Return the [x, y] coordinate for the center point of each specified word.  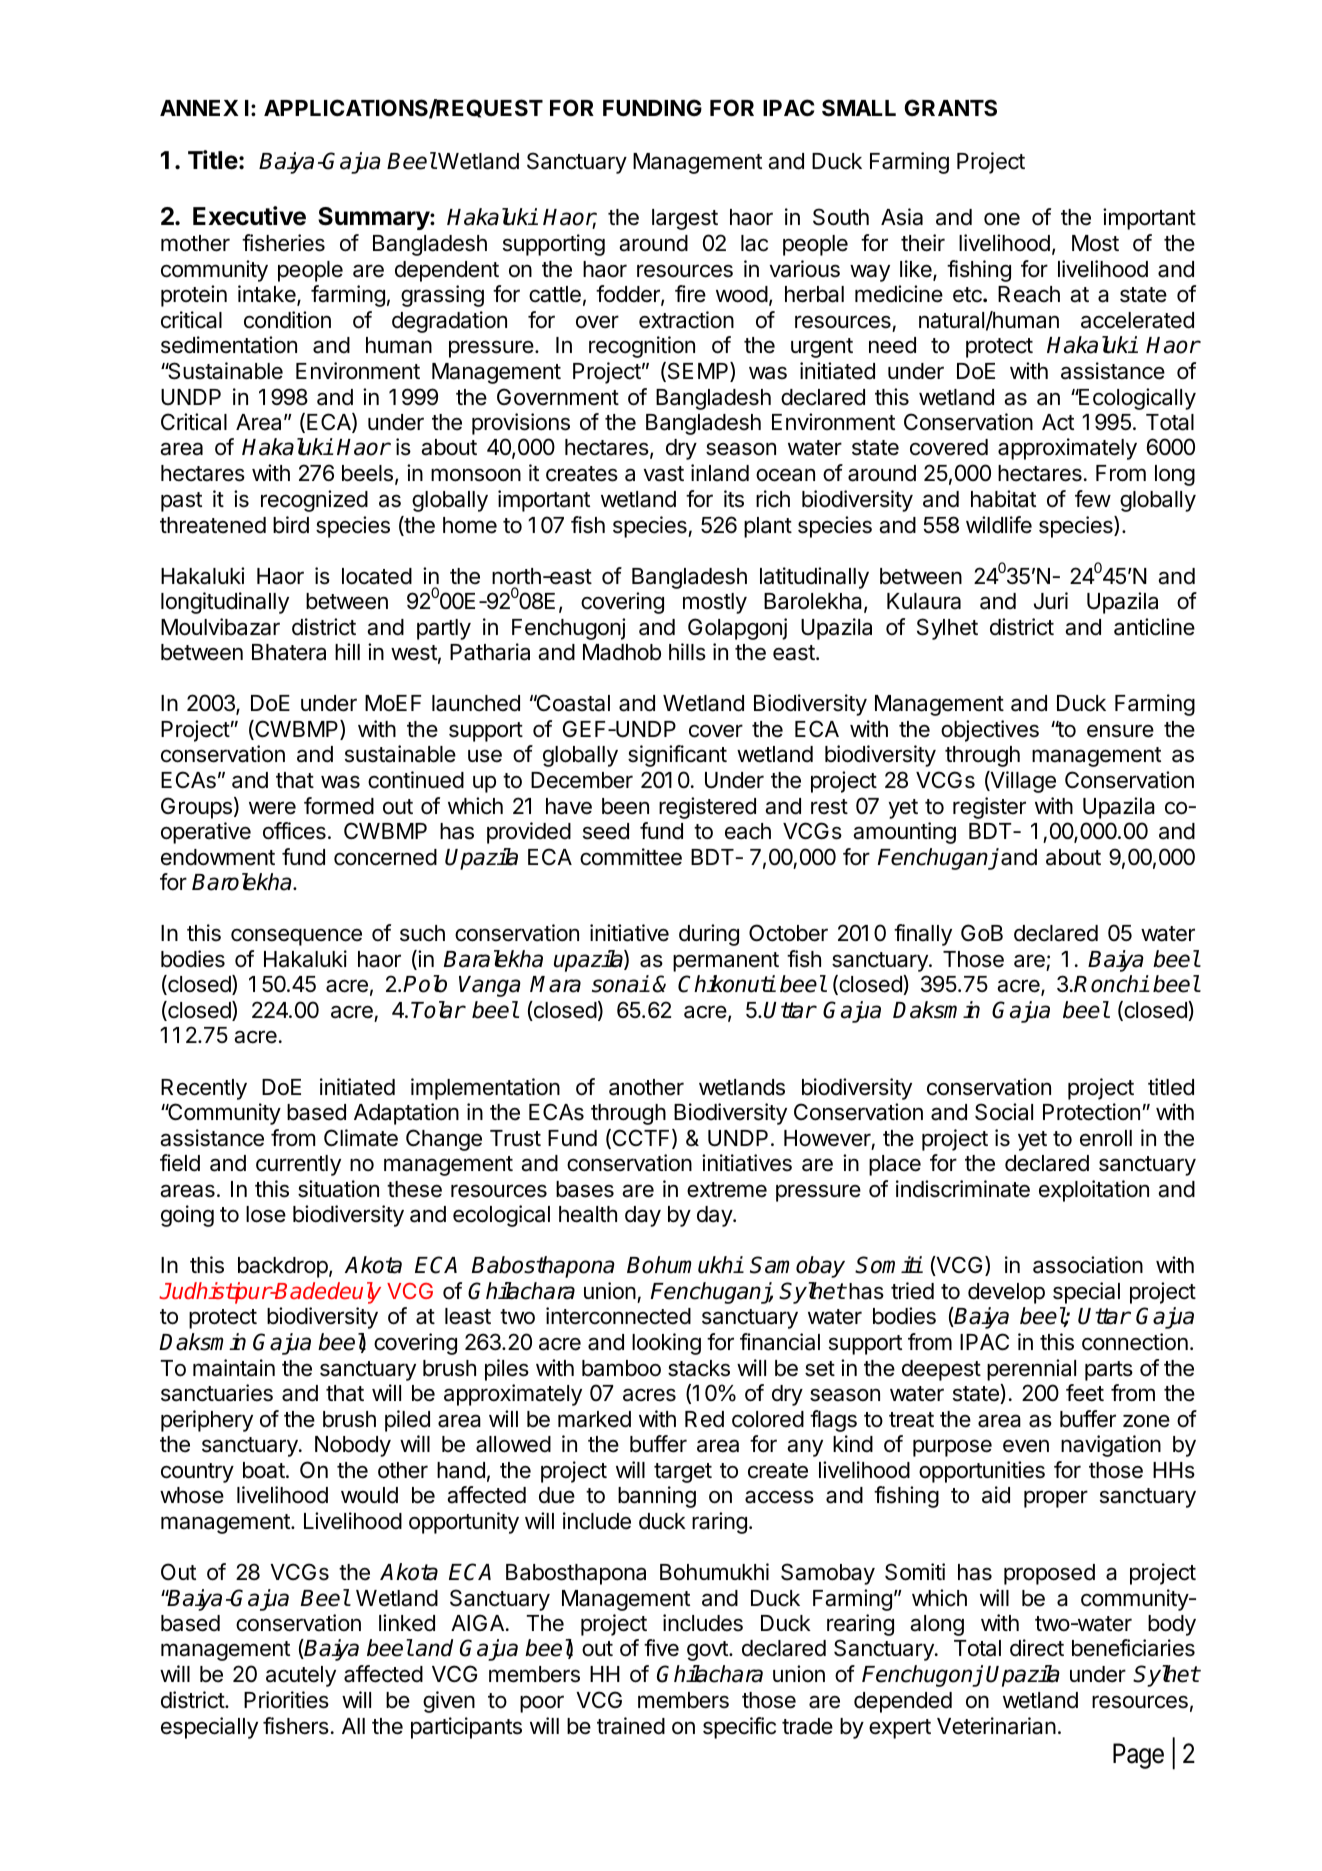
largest [685, 219]
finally [923, 935]
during [709, 935]
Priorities [286, 1700]
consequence [296, 937]
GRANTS [950, 107]
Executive [249, 216]
